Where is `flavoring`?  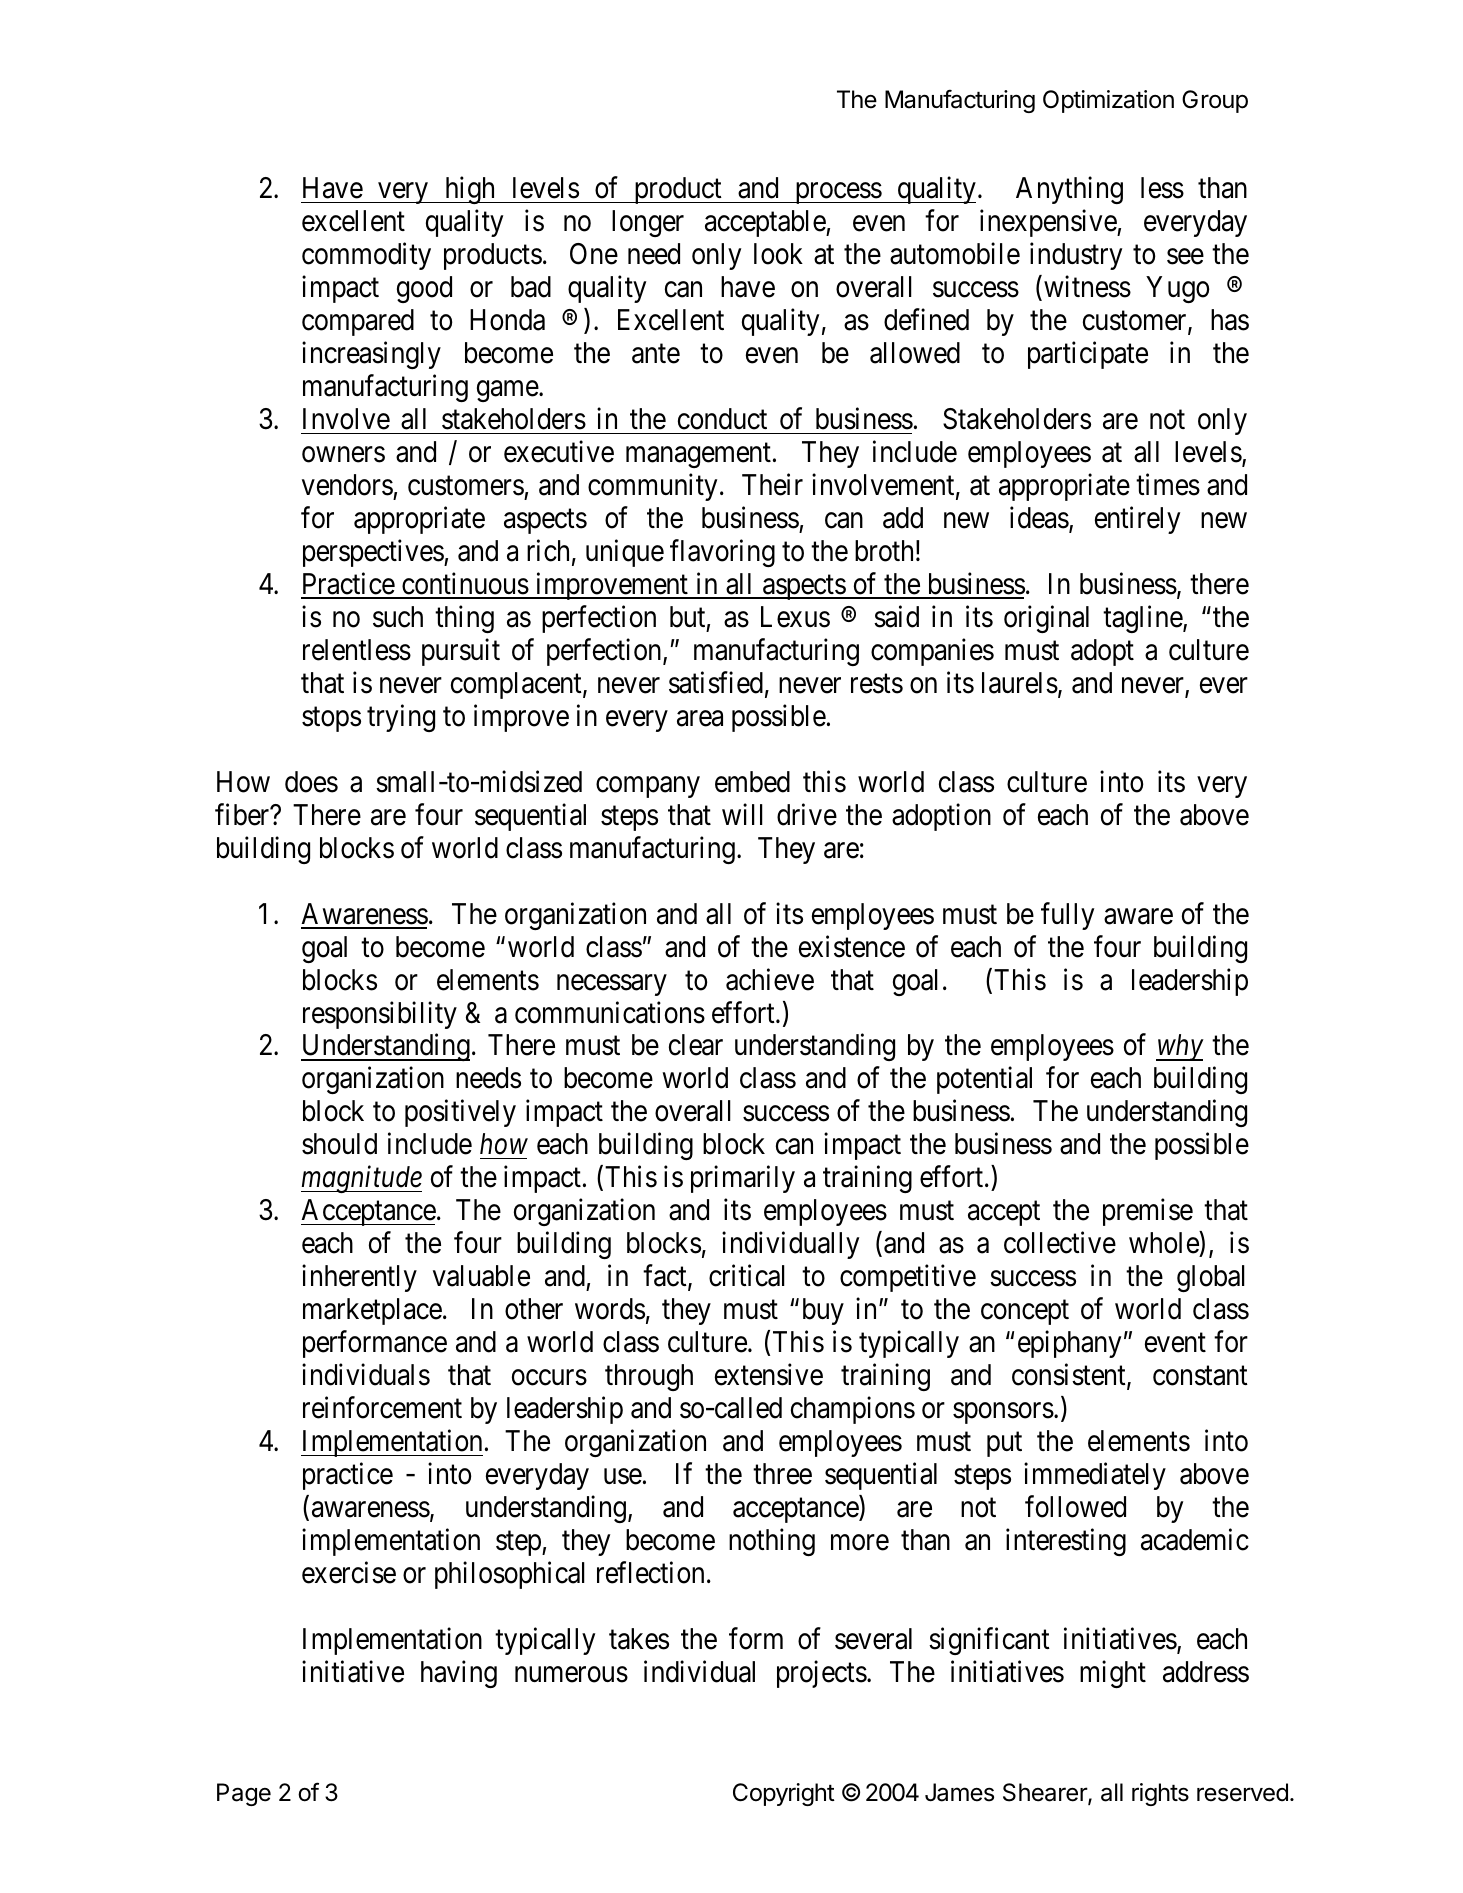 flavoring is located at coordinates (722, 553).
